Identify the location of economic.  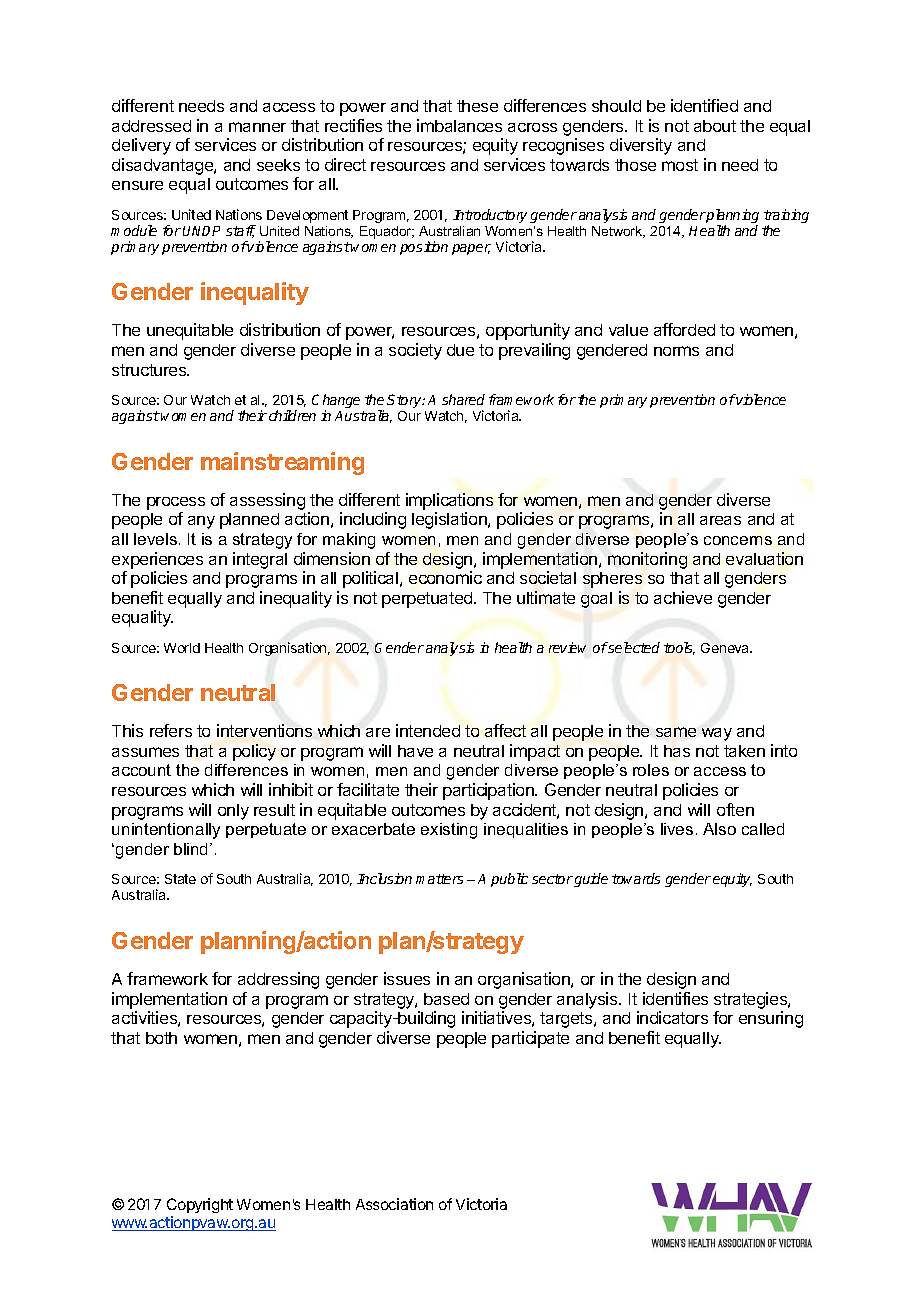
(445, 577).
